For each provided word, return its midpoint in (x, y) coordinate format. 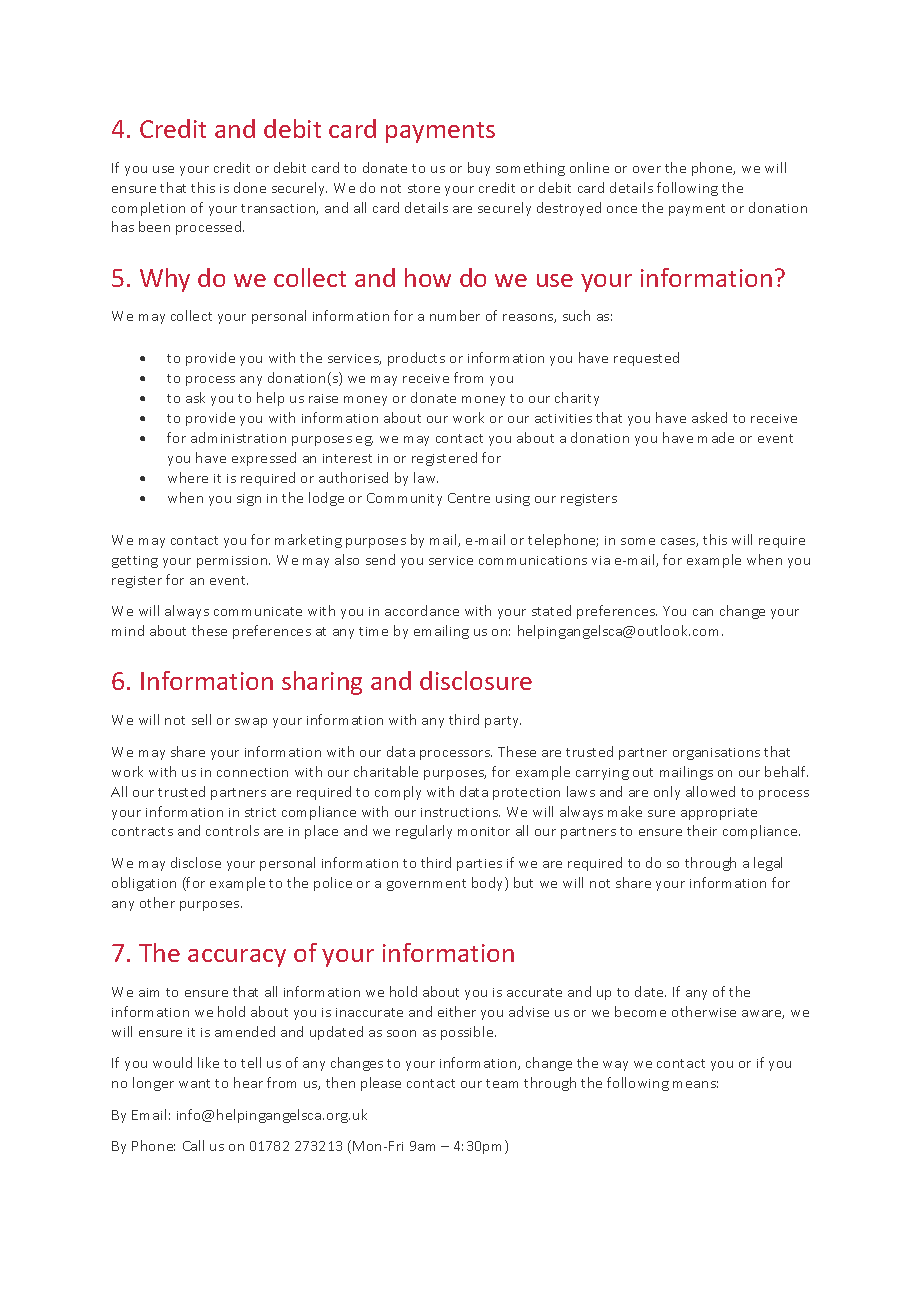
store (424, 188)
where (188, 477)
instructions (460, 812)
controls (232, 830)
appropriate (719, 814)
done (250, 187)
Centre (469, 498)
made (716, 437)
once (622, 209)
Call (193, 1145)
